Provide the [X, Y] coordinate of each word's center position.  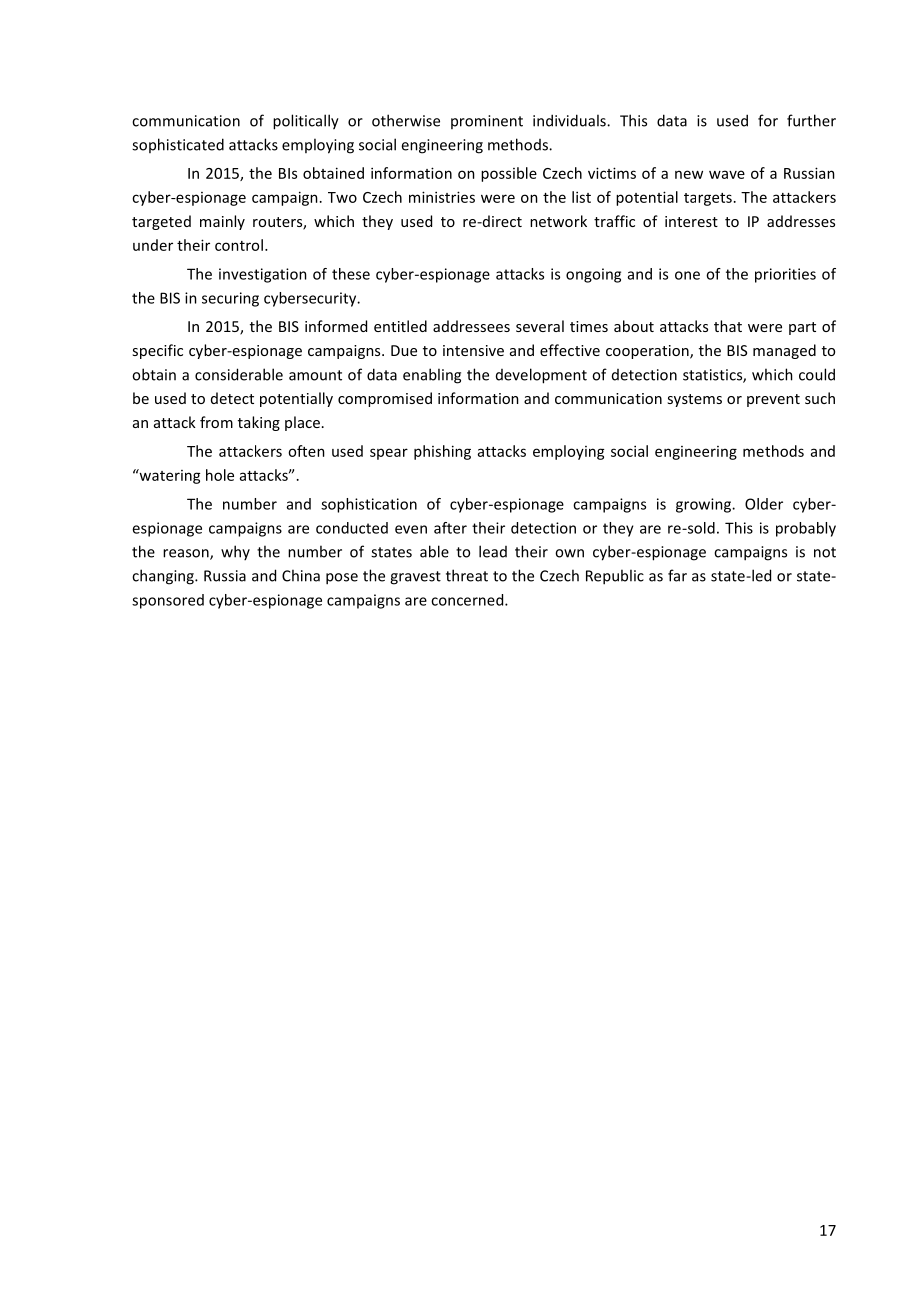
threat [467, 575]
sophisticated [178, 145]
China [301, 575]
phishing [442, 452]
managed [784, 351]
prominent [487, 122]
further [811, 120]
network [558, 221]
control [239, 245]
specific [157, 351]
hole [220, 475]
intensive [473, 350]
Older [764, 504]
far [677, 575]
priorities [785, 275]
